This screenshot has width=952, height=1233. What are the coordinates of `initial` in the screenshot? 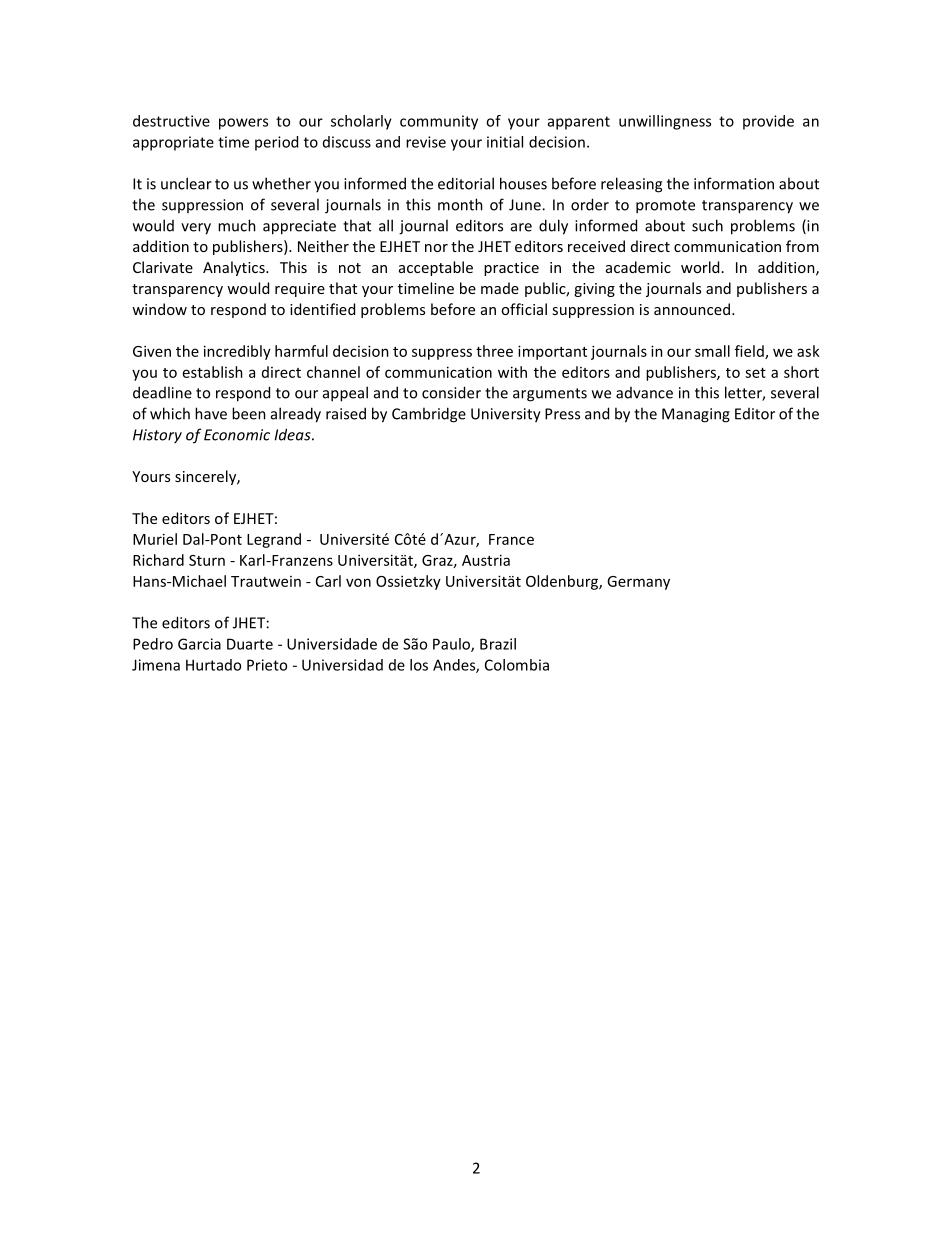 It's located at (505, 142).
